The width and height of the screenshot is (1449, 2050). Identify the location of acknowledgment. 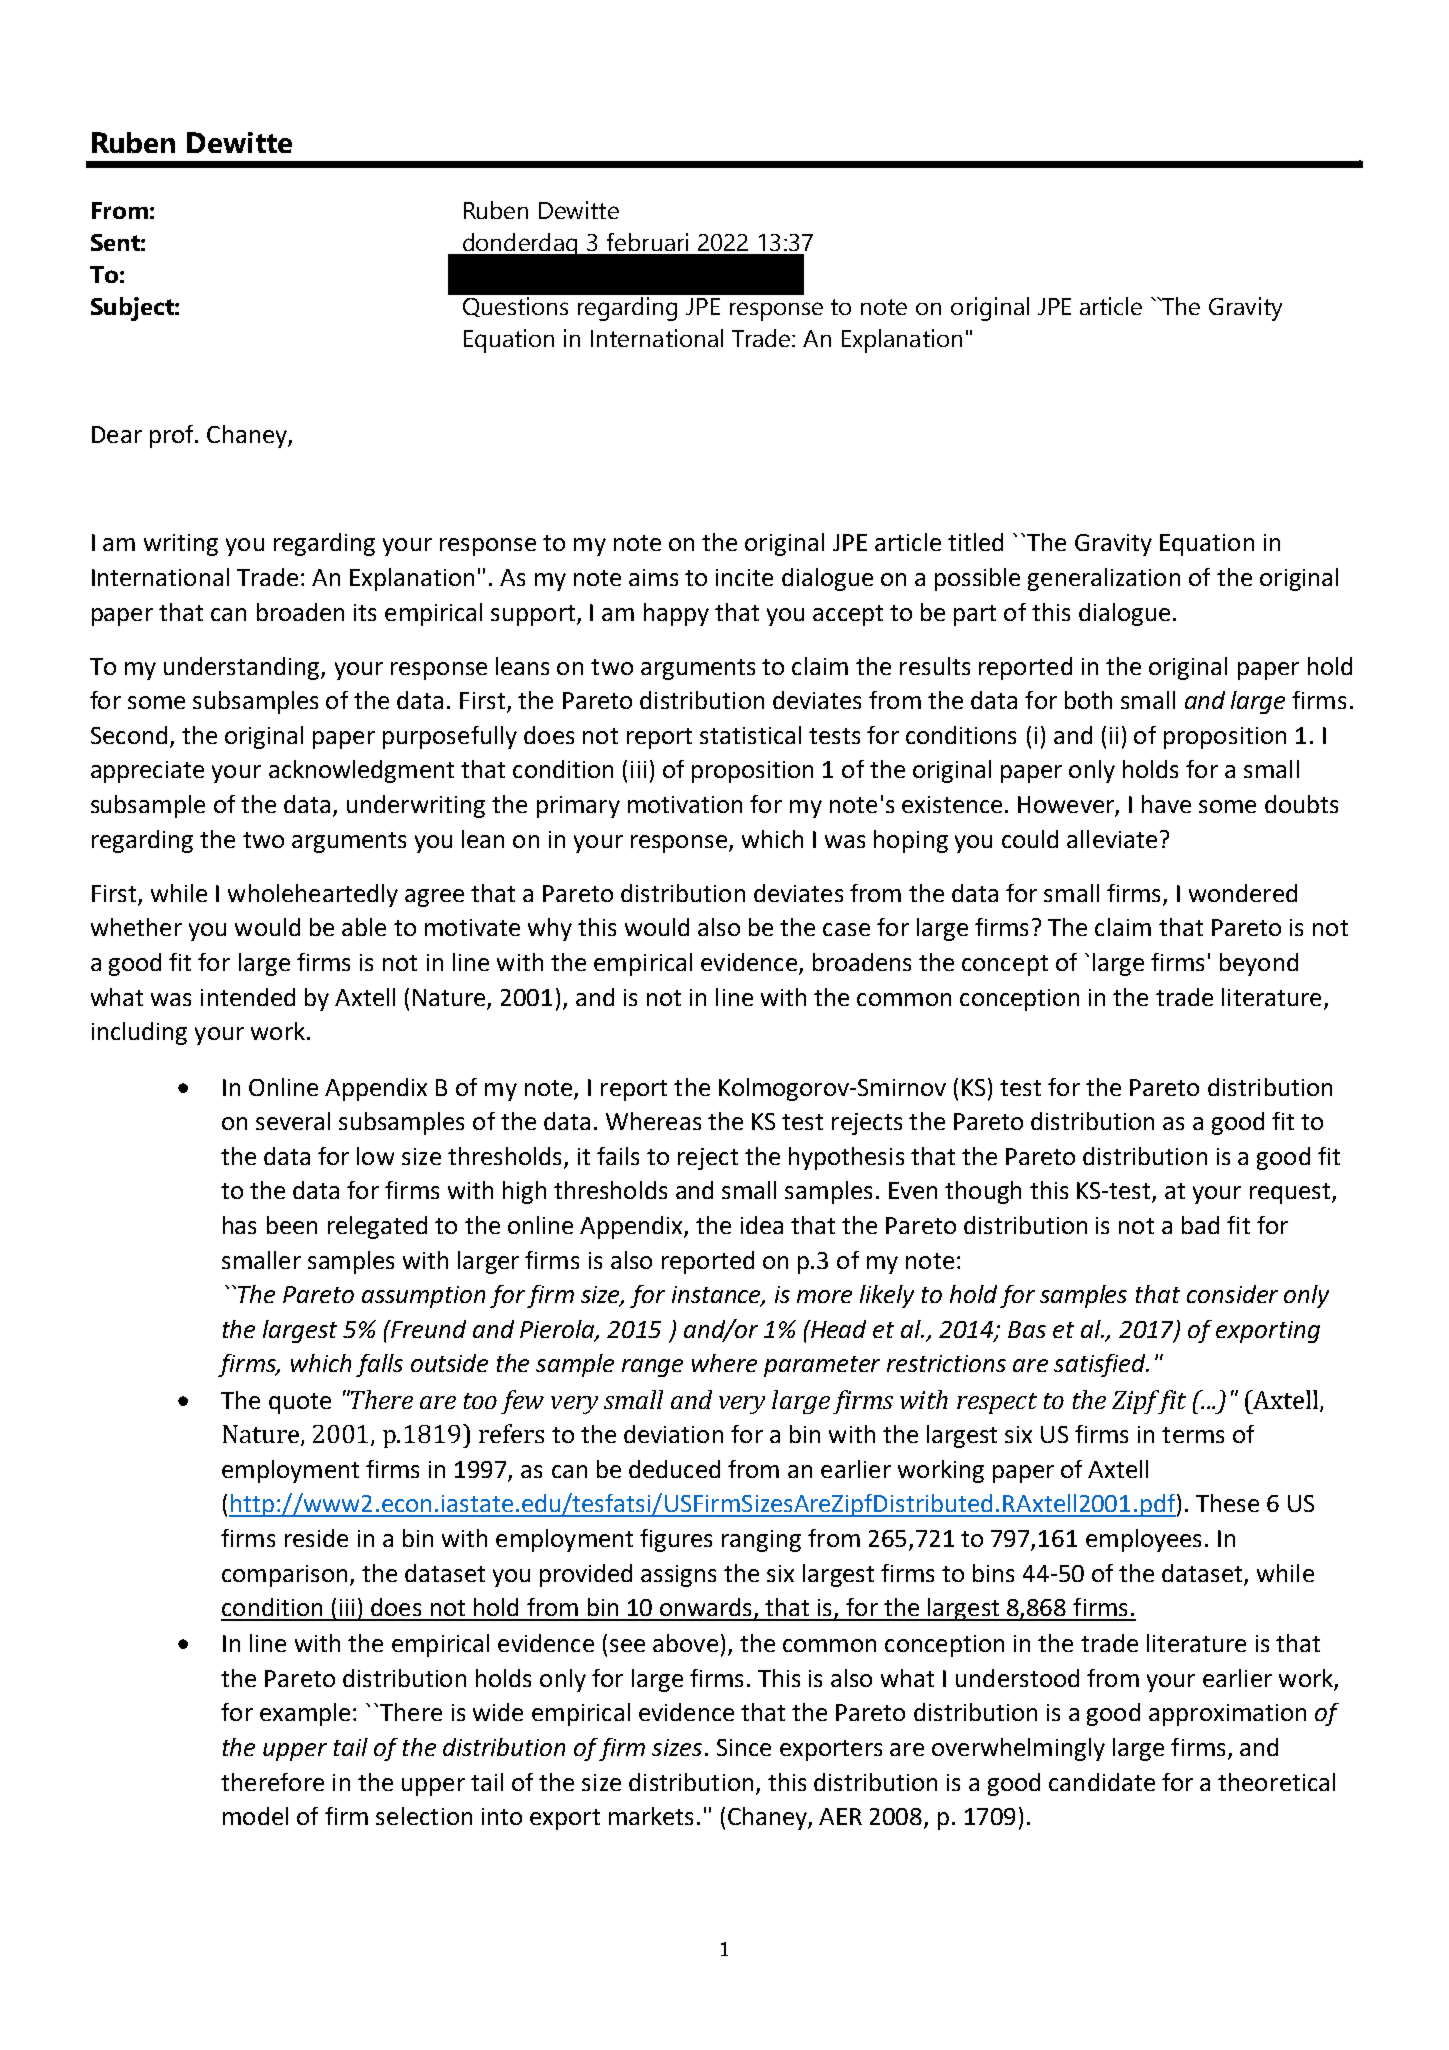
(361, 771).
